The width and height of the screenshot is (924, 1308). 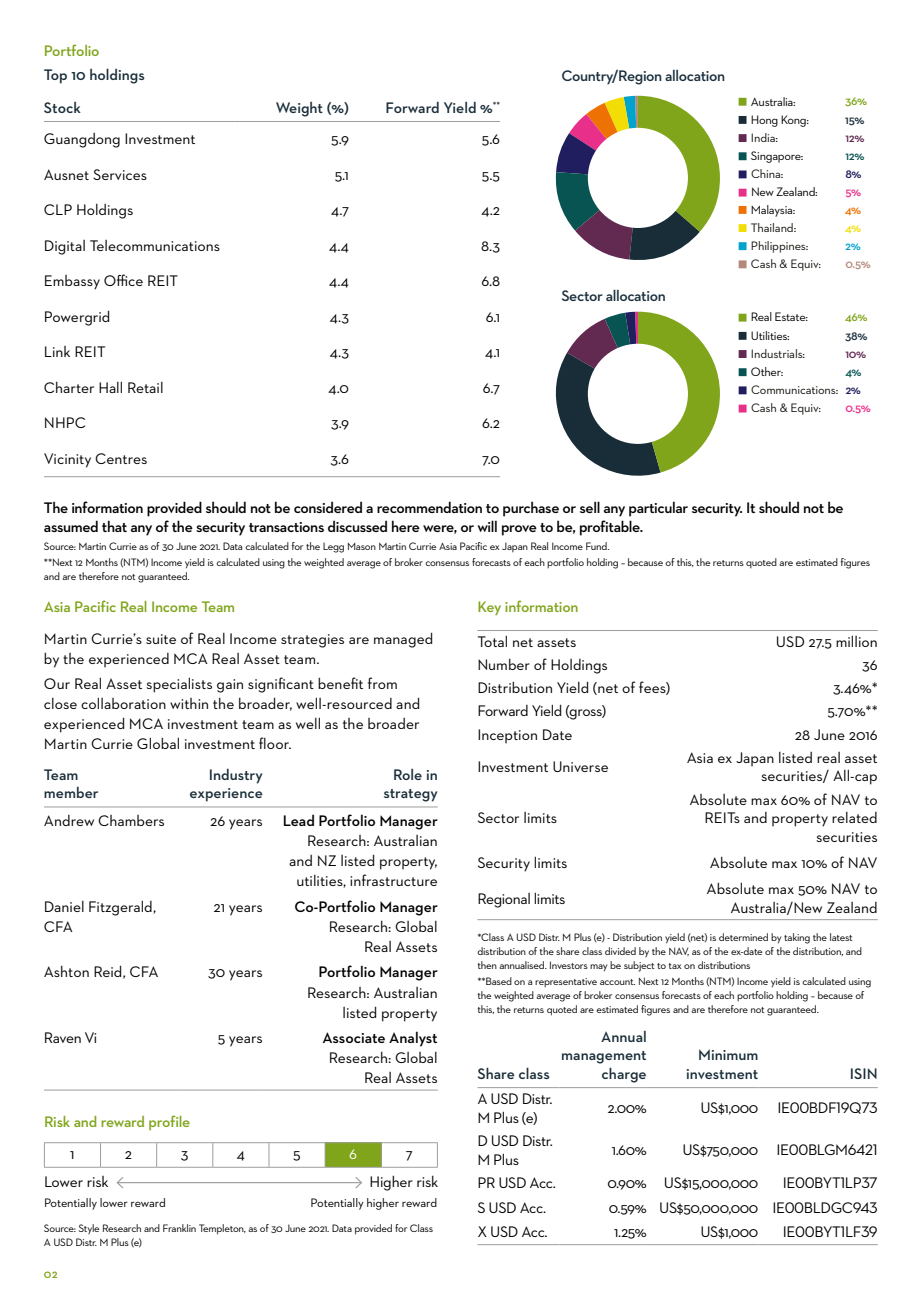 What do you see at coordinates (492, 641) in the screenshot?
I see `Total` at bounding box center [492, 641].
